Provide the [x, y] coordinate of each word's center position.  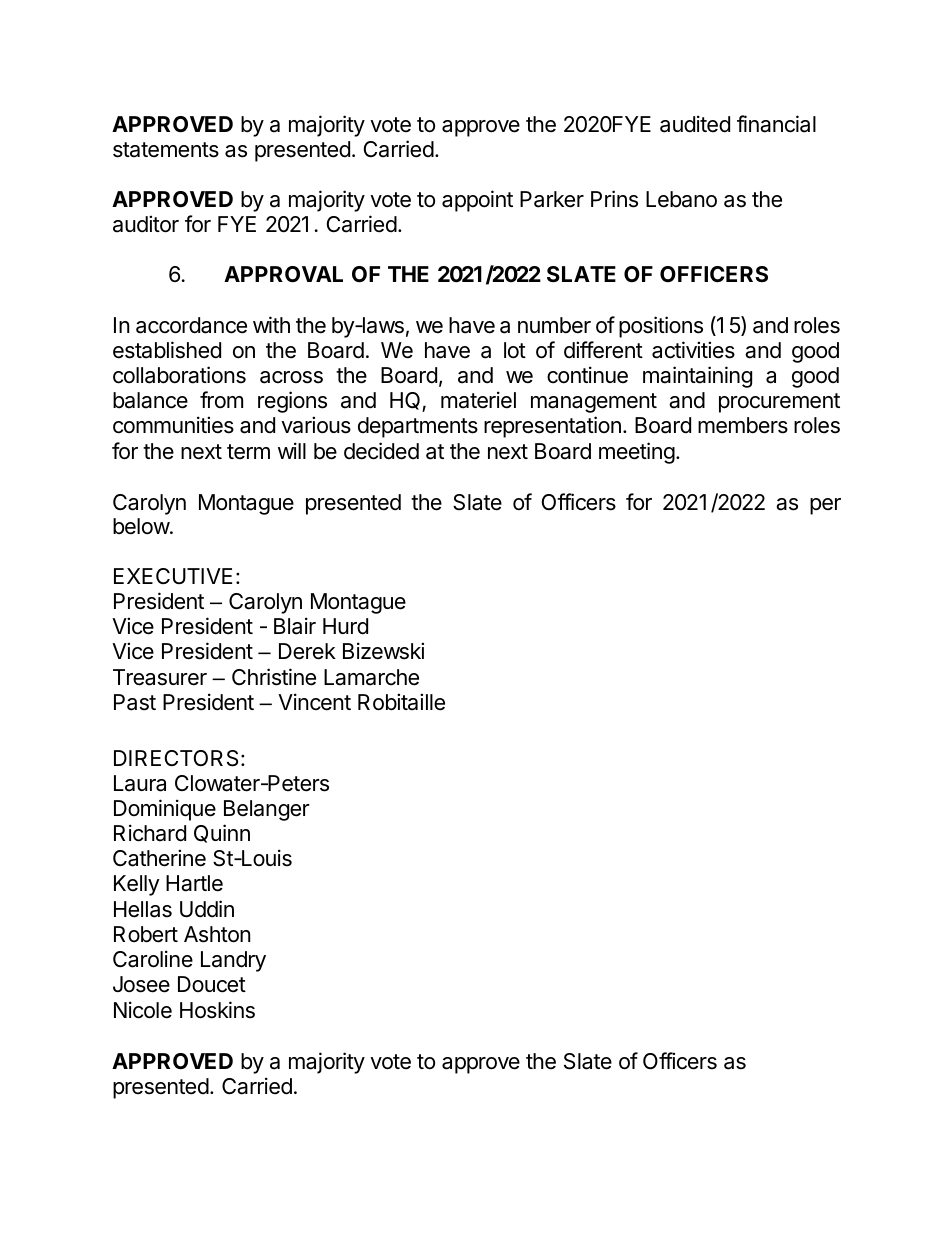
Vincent [314, 702]
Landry [233, 961]
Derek [307, 651]
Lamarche [371, 677]
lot [515, 350]
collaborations [179, 375]
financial [776, 124]
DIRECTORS [176, 758]
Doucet [212, 984]
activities [693, 350]
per [825, 506]
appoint [477, 201]
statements [166, 150]
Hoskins [217, 1010]
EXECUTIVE [173, 576]
